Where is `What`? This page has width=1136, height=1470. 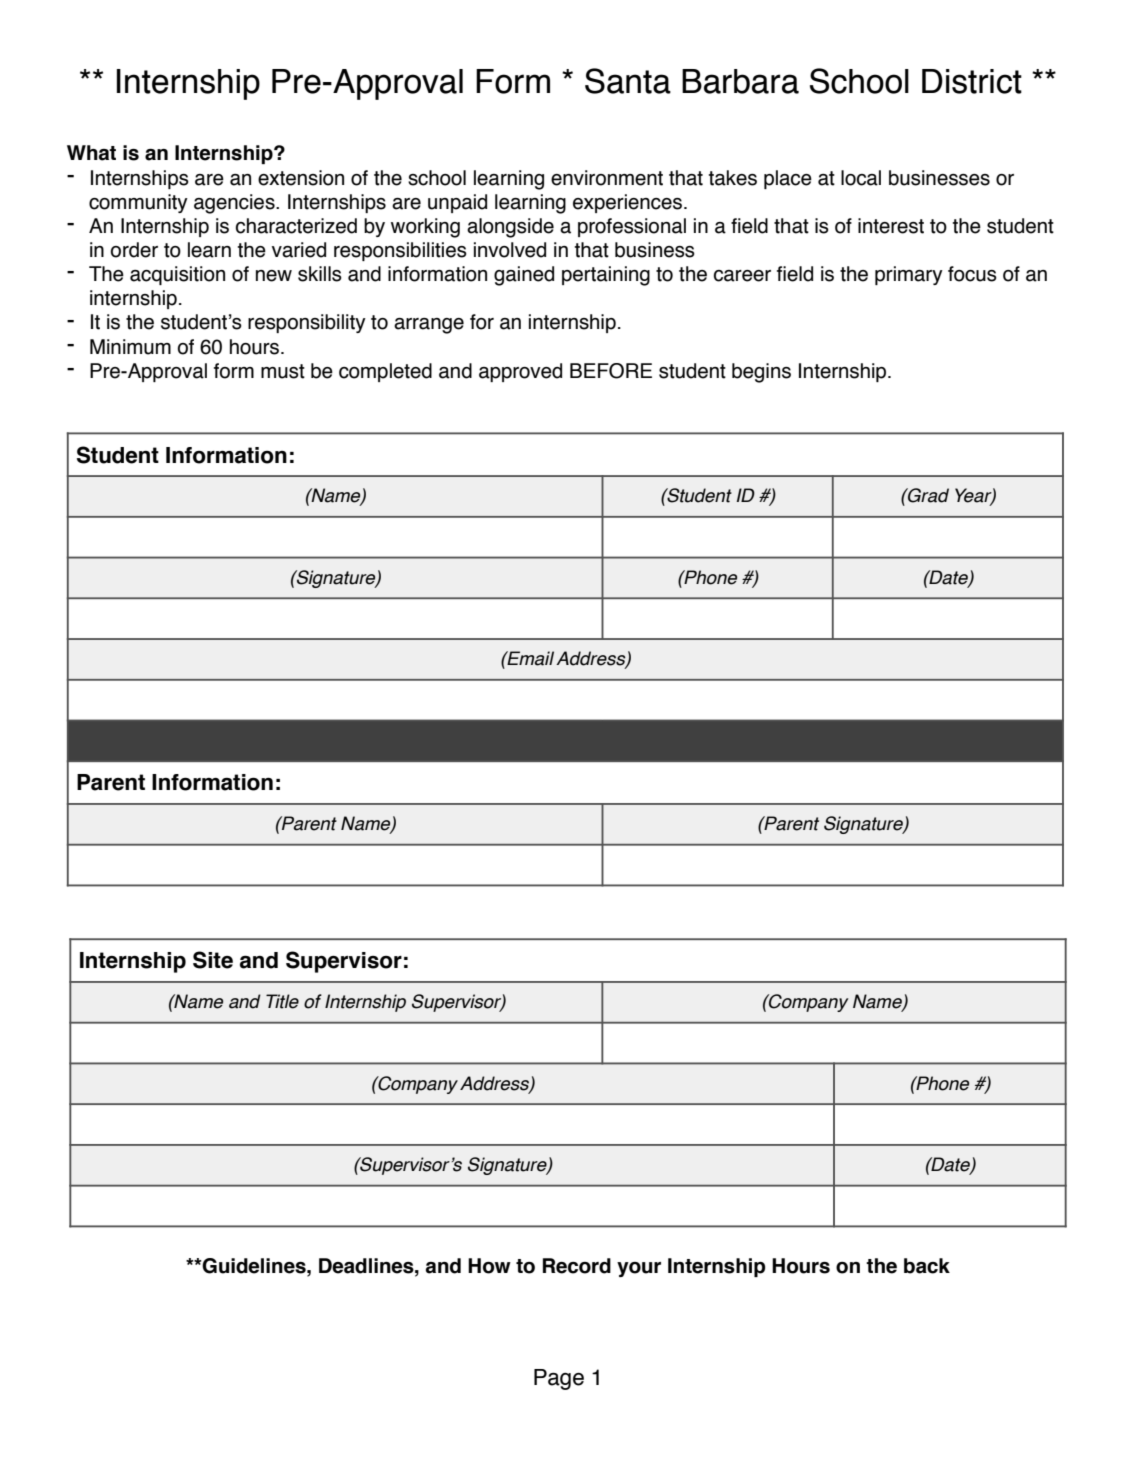 What is located at coordinates (91, 153).
